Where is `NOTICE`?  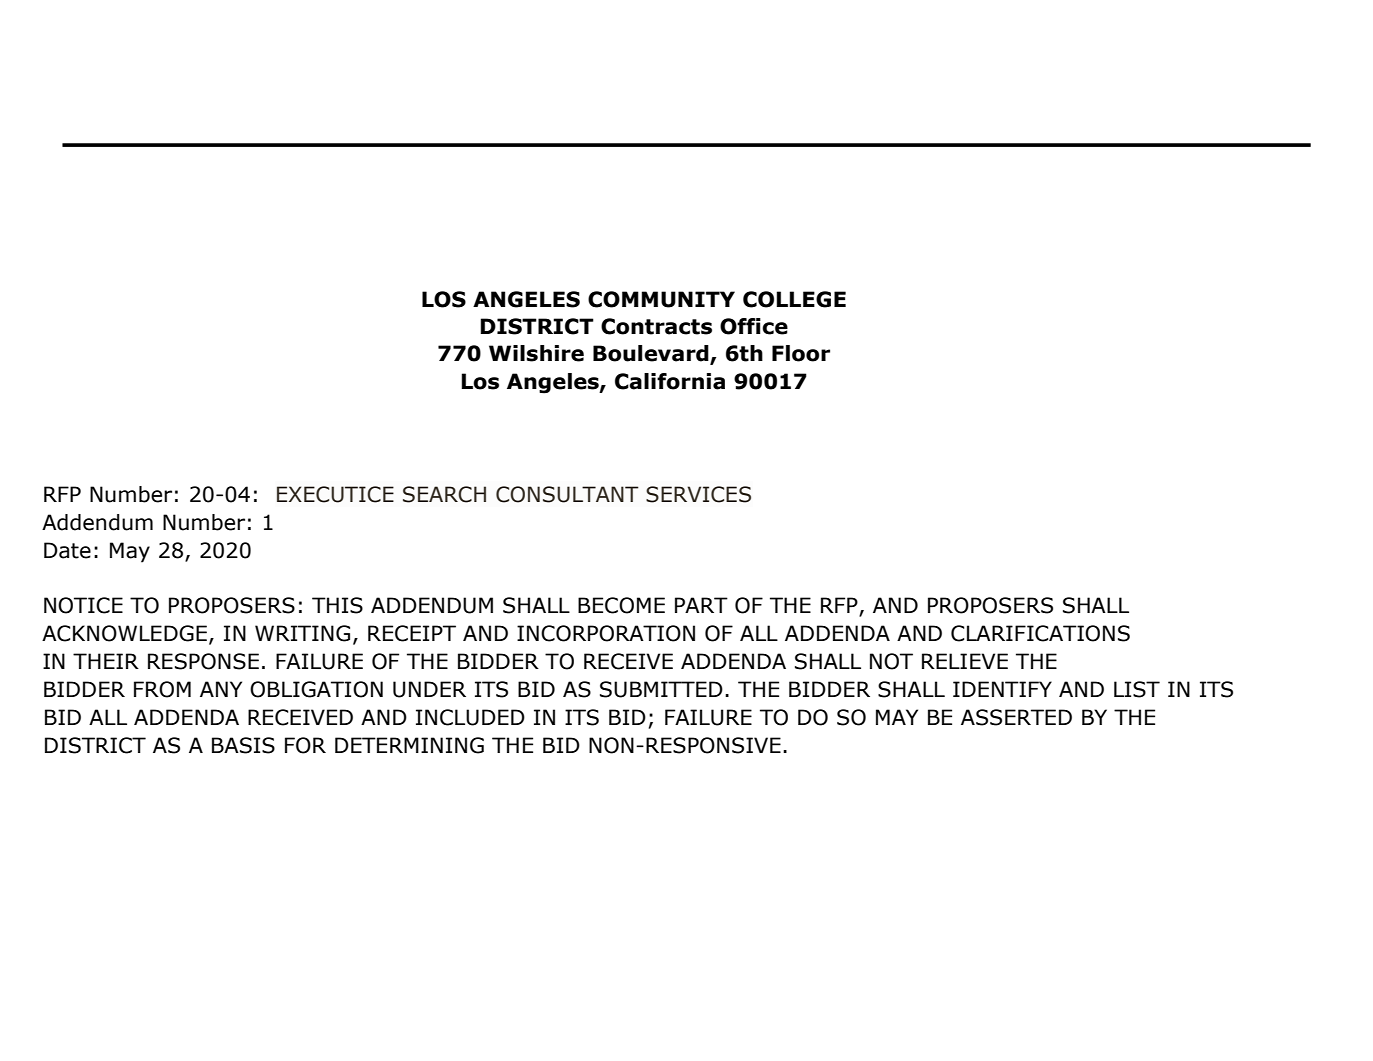 NOTICE is located at coordinates (83, 605).
